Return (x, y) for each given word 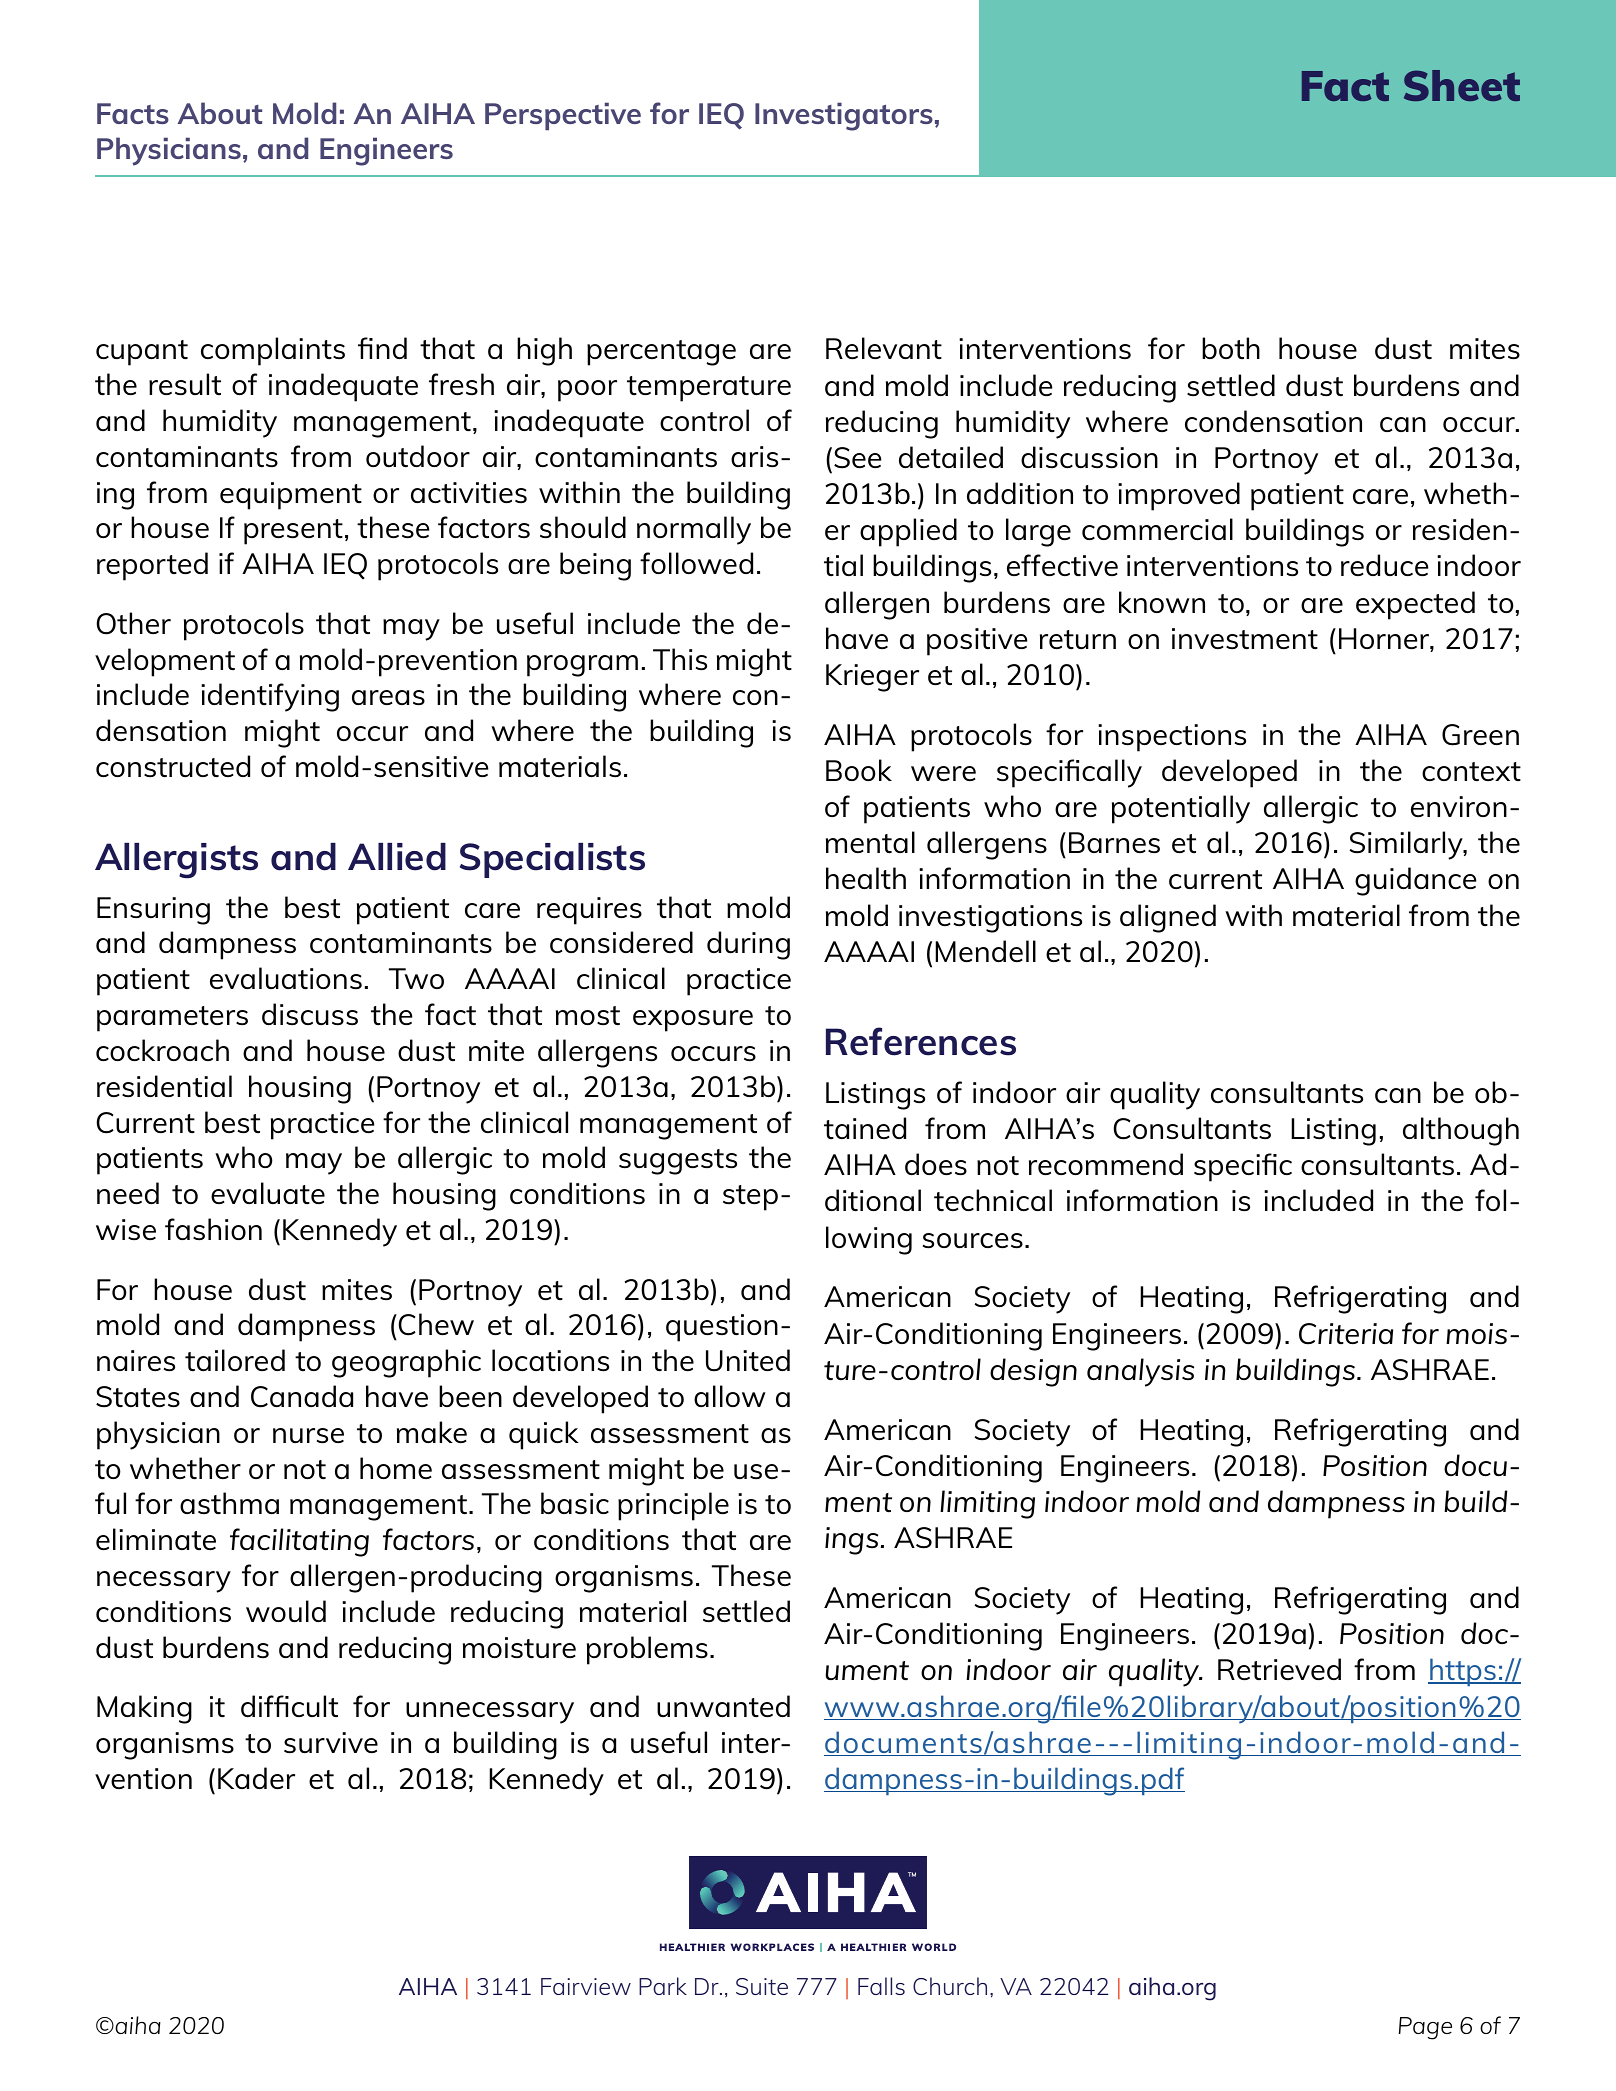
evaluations (286, 978)
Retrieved (1279, 1669)
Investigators (844, 116)
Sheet (1462, 85)
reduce (1384, 565)
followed (696, 563)
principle (673, 1506)
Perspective (563, 116)
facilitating (299, 1542)
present (293, 532)
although (1461, 1131)
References (921, 1041)
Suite (762, 1986)
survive (331, 1742)
